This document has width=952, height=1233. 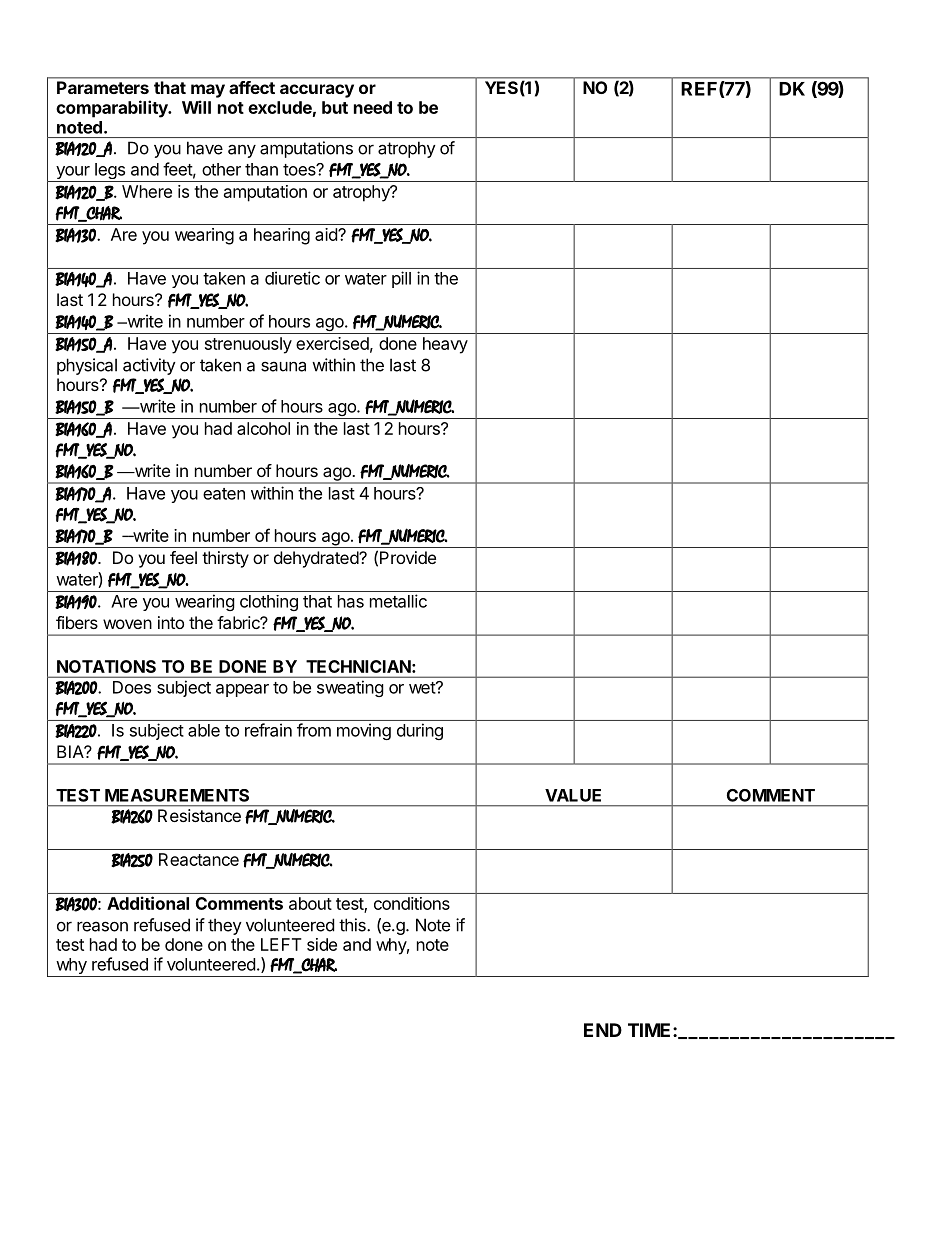 What do you see at coordinates (373, 107) in the document?
I see `need` at bounding box center [373, 107].
